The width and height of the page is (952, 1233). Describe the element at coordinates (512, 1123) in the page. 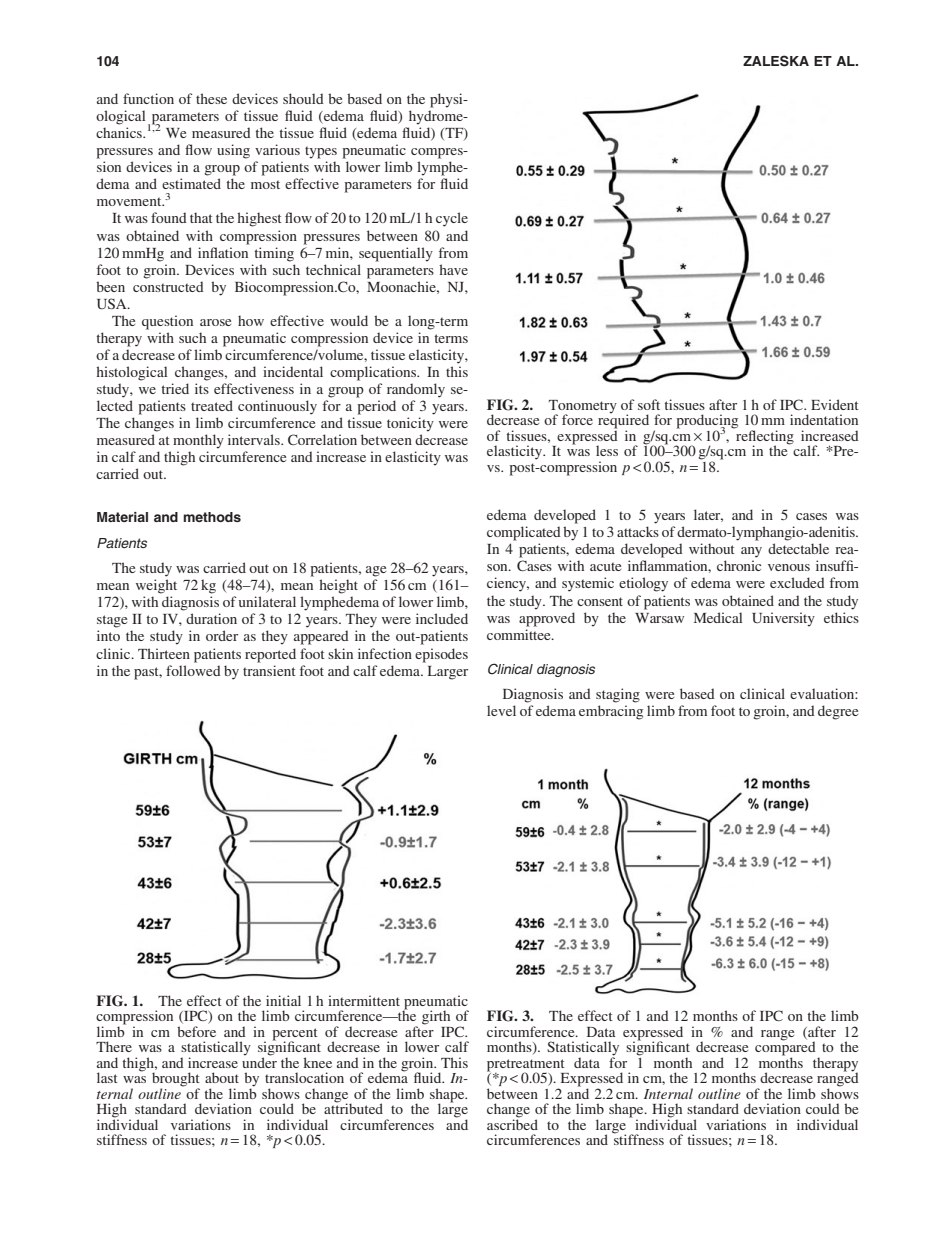

I see `ascribed` at that location.
